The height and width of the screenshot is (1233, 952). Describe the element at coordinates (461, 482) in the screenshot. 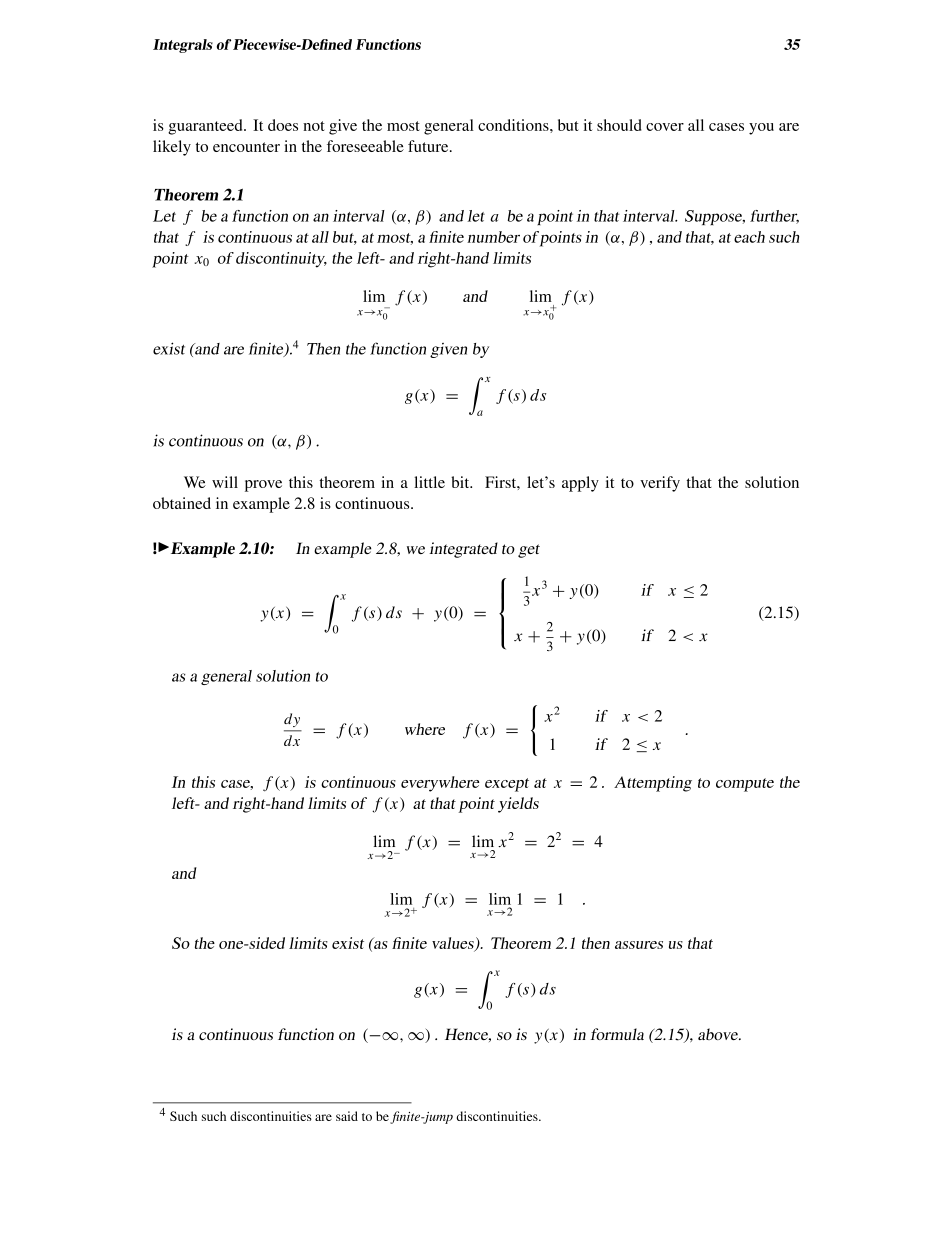

I see `bit` at that location.
